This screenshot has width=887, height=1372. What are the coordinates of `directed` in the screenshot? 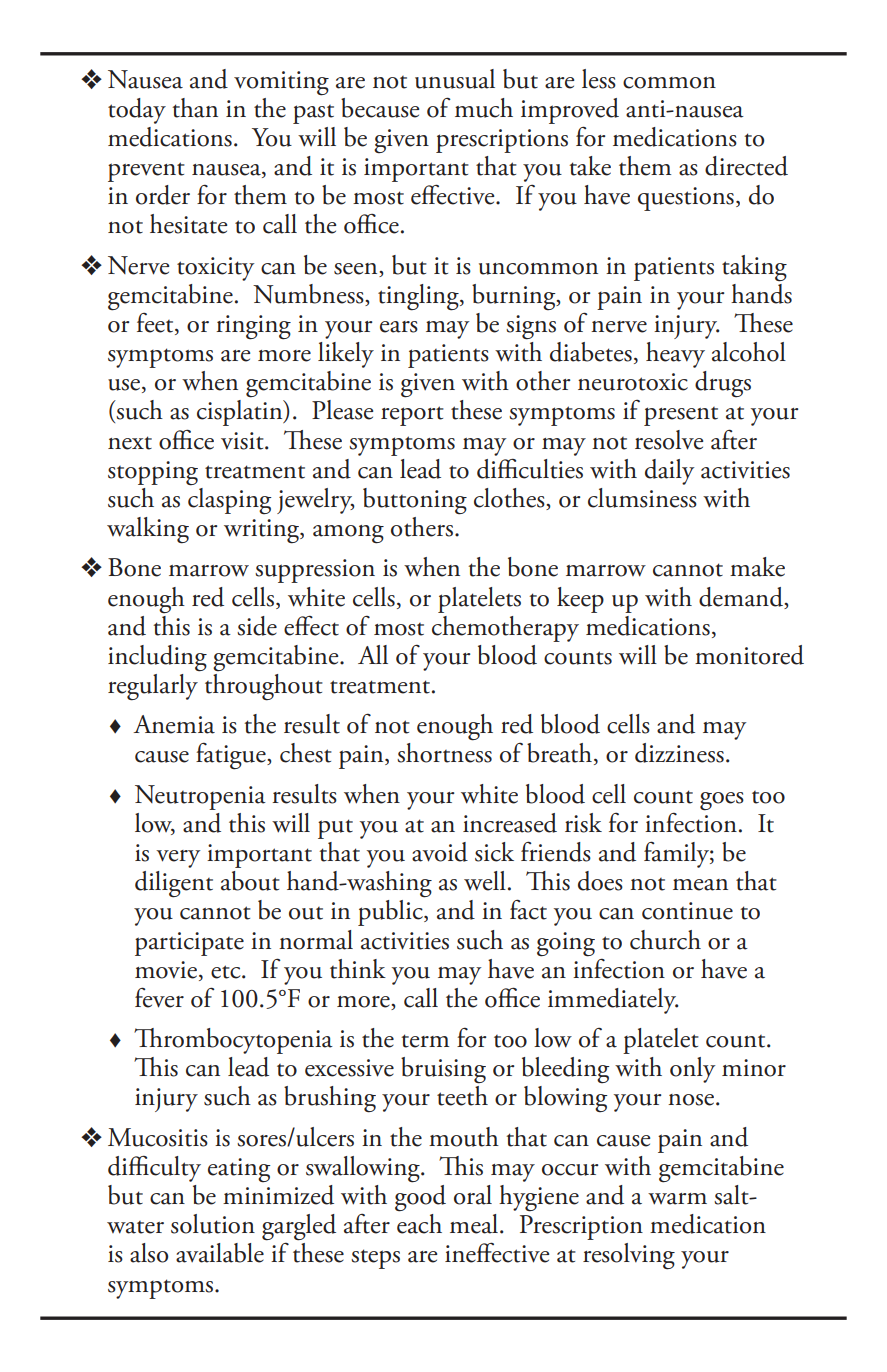 It's located at (746, 166).
